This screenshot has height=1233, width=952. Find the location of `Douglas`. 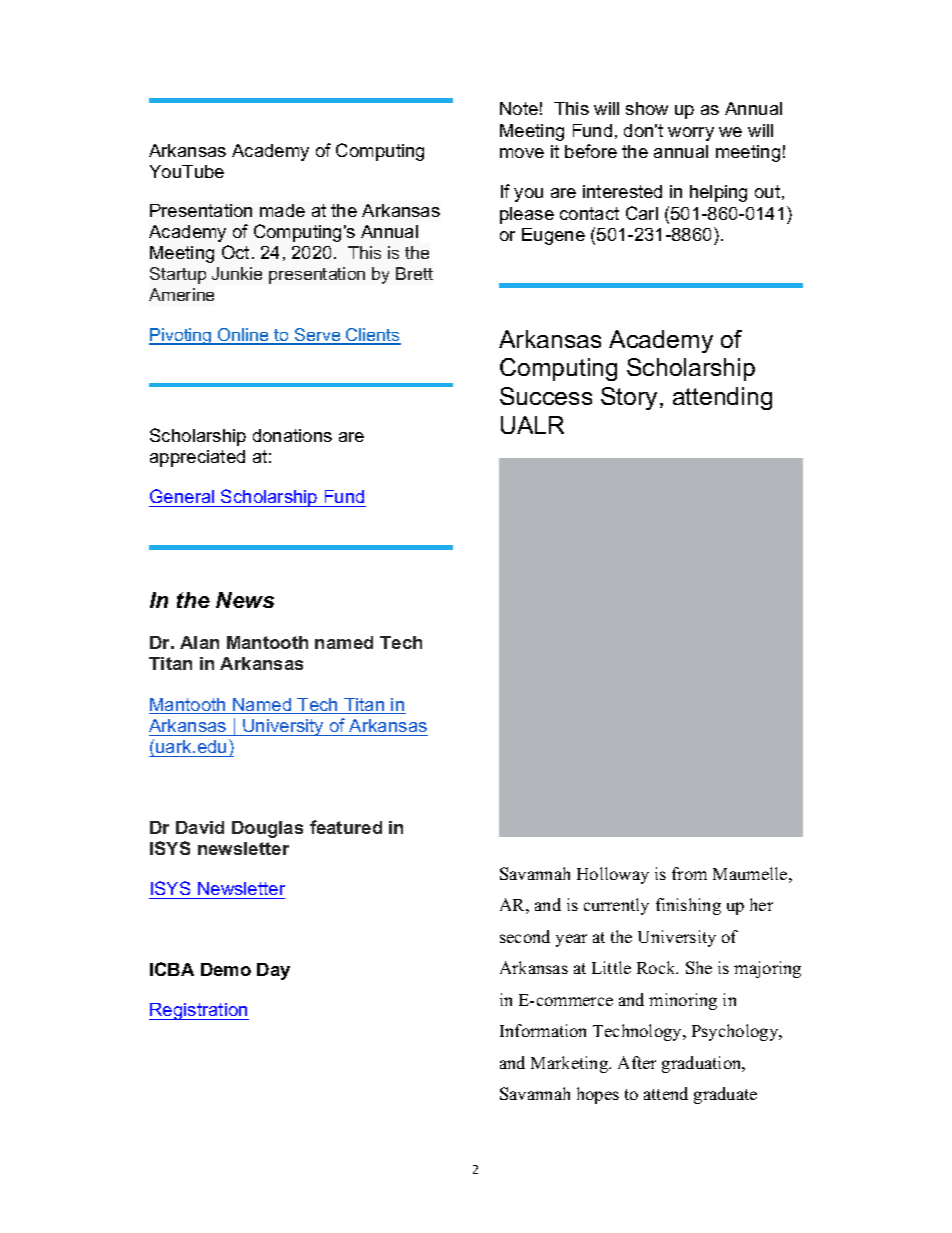

Douglas is located at coordinates (267, 829).
